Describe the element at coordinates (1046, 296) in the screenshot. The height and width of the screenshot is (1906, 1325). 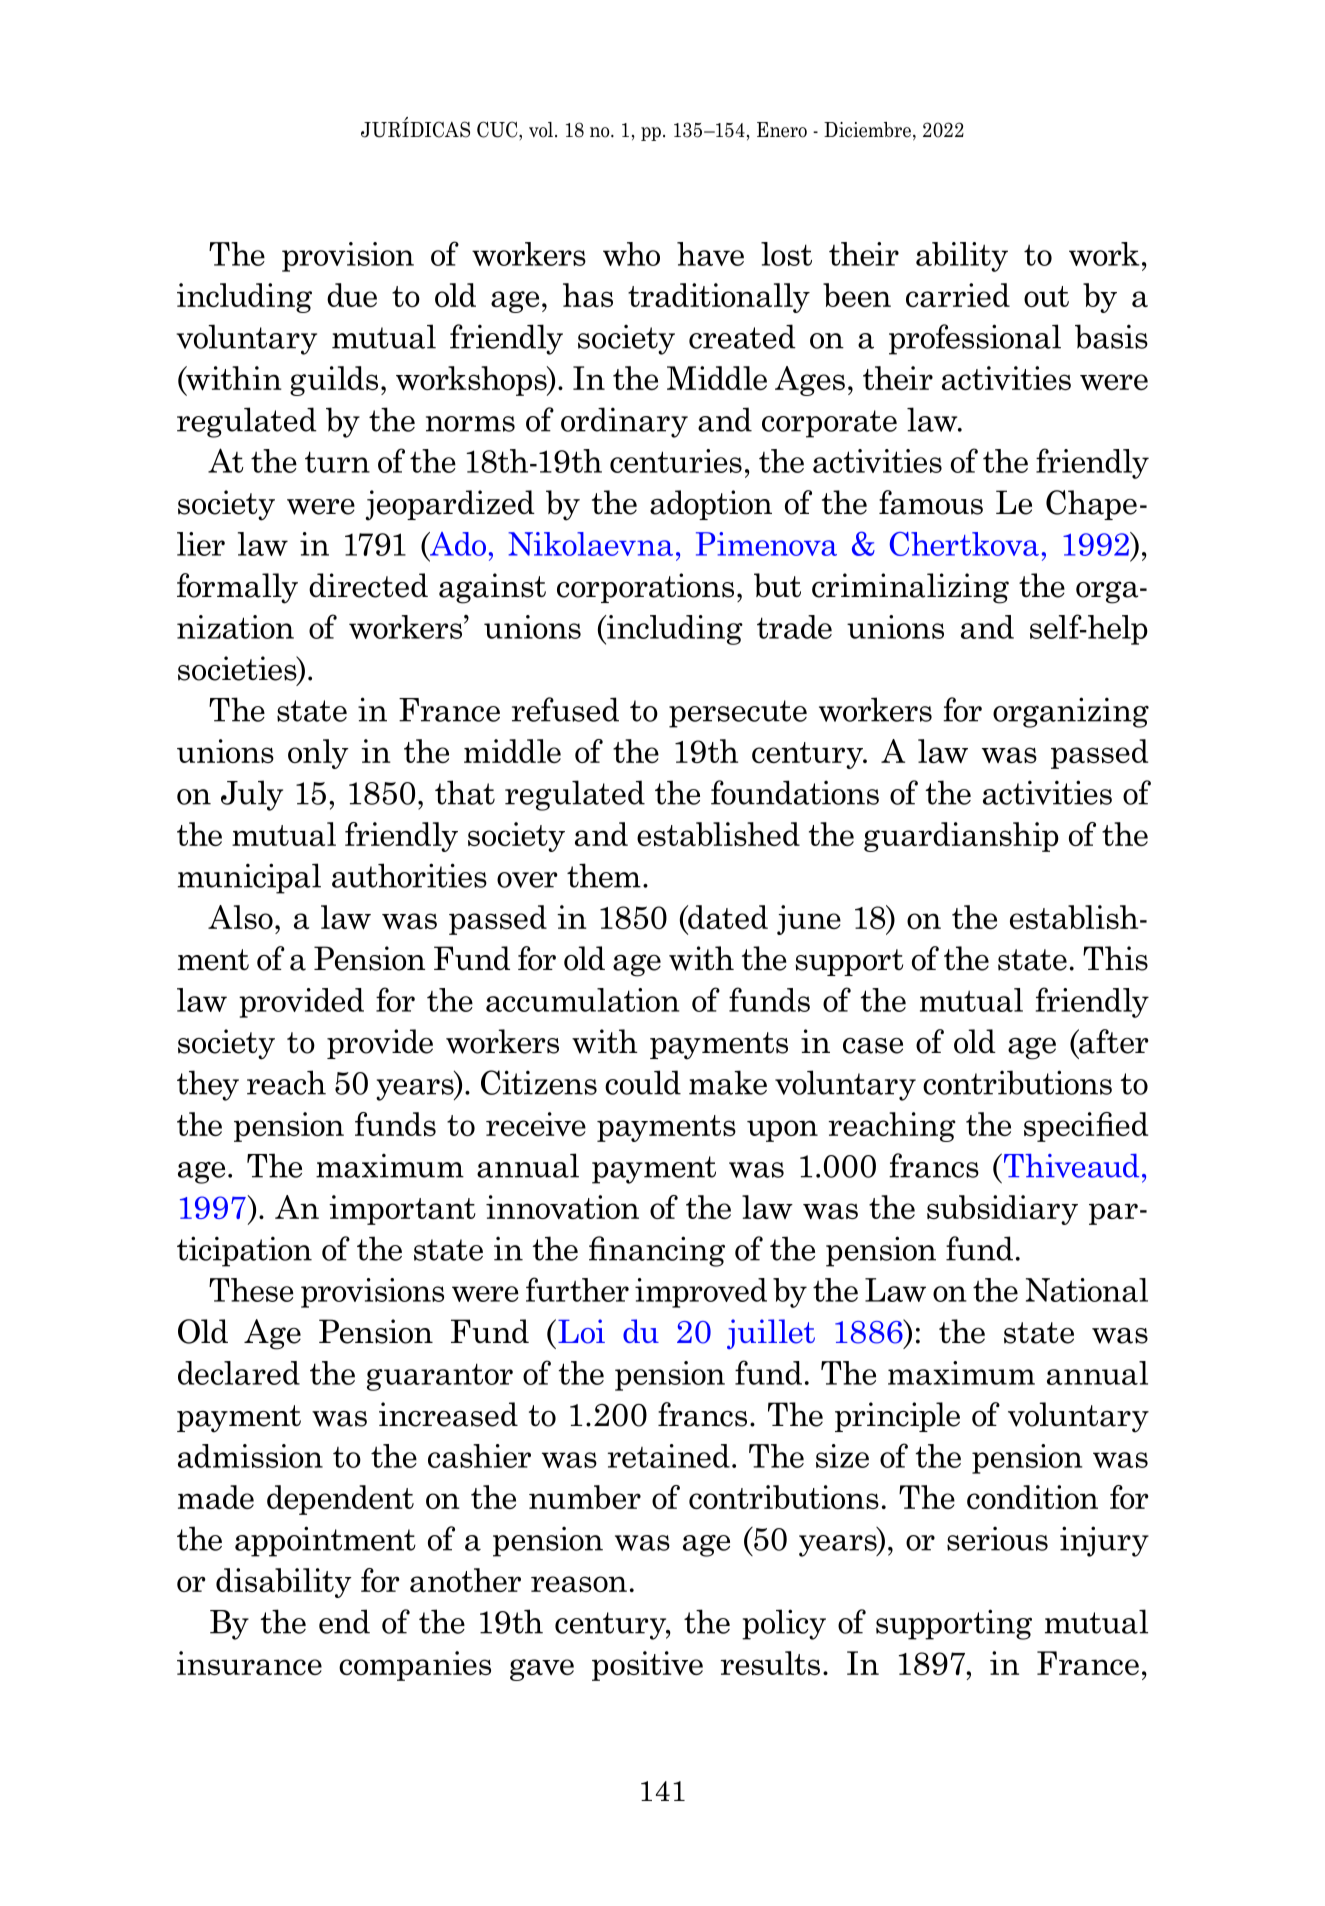
I see `out` at that location.
